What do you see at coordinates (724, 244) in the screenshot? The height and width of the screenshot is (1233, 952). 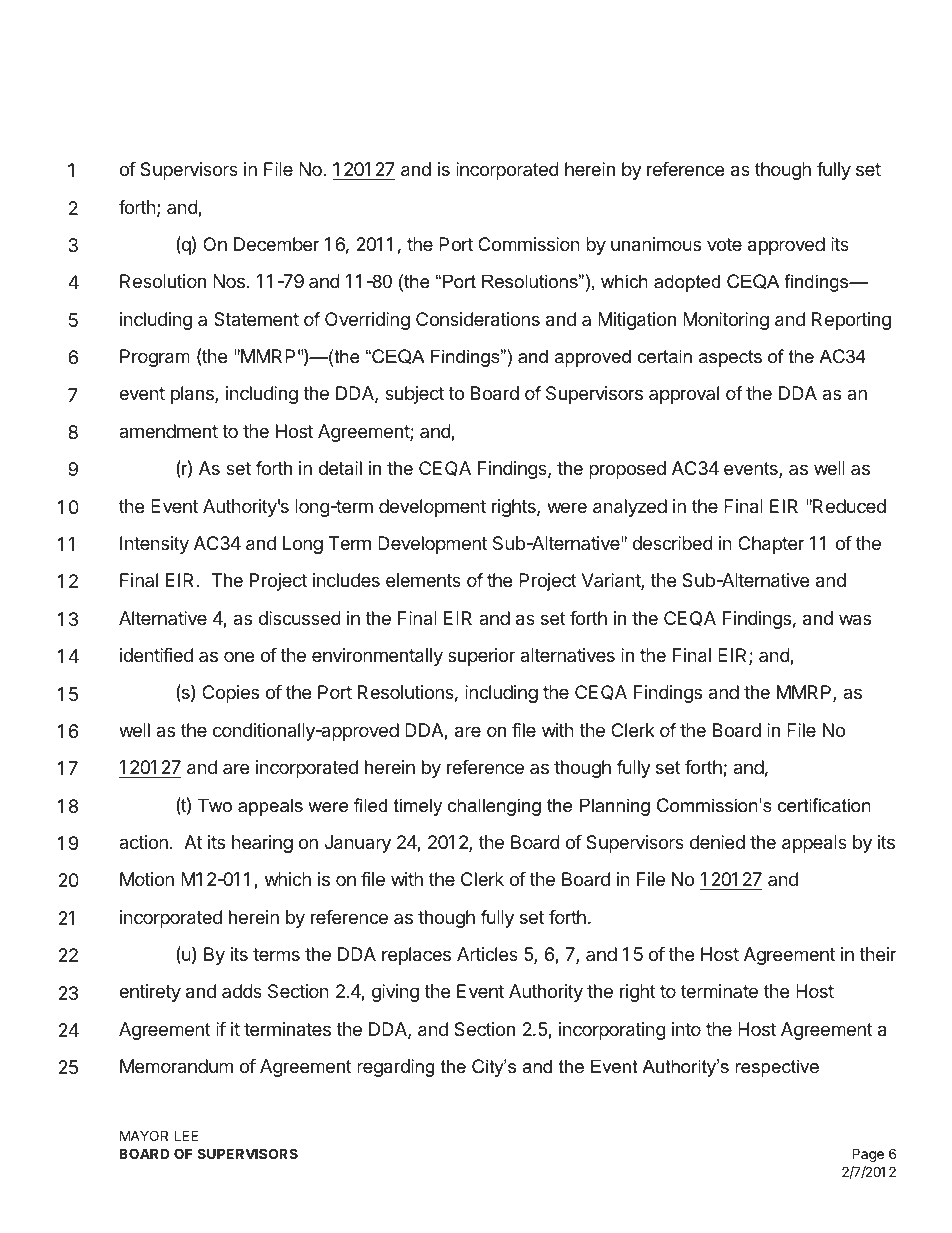 I see `vote` at bounding box center [724, 244].
